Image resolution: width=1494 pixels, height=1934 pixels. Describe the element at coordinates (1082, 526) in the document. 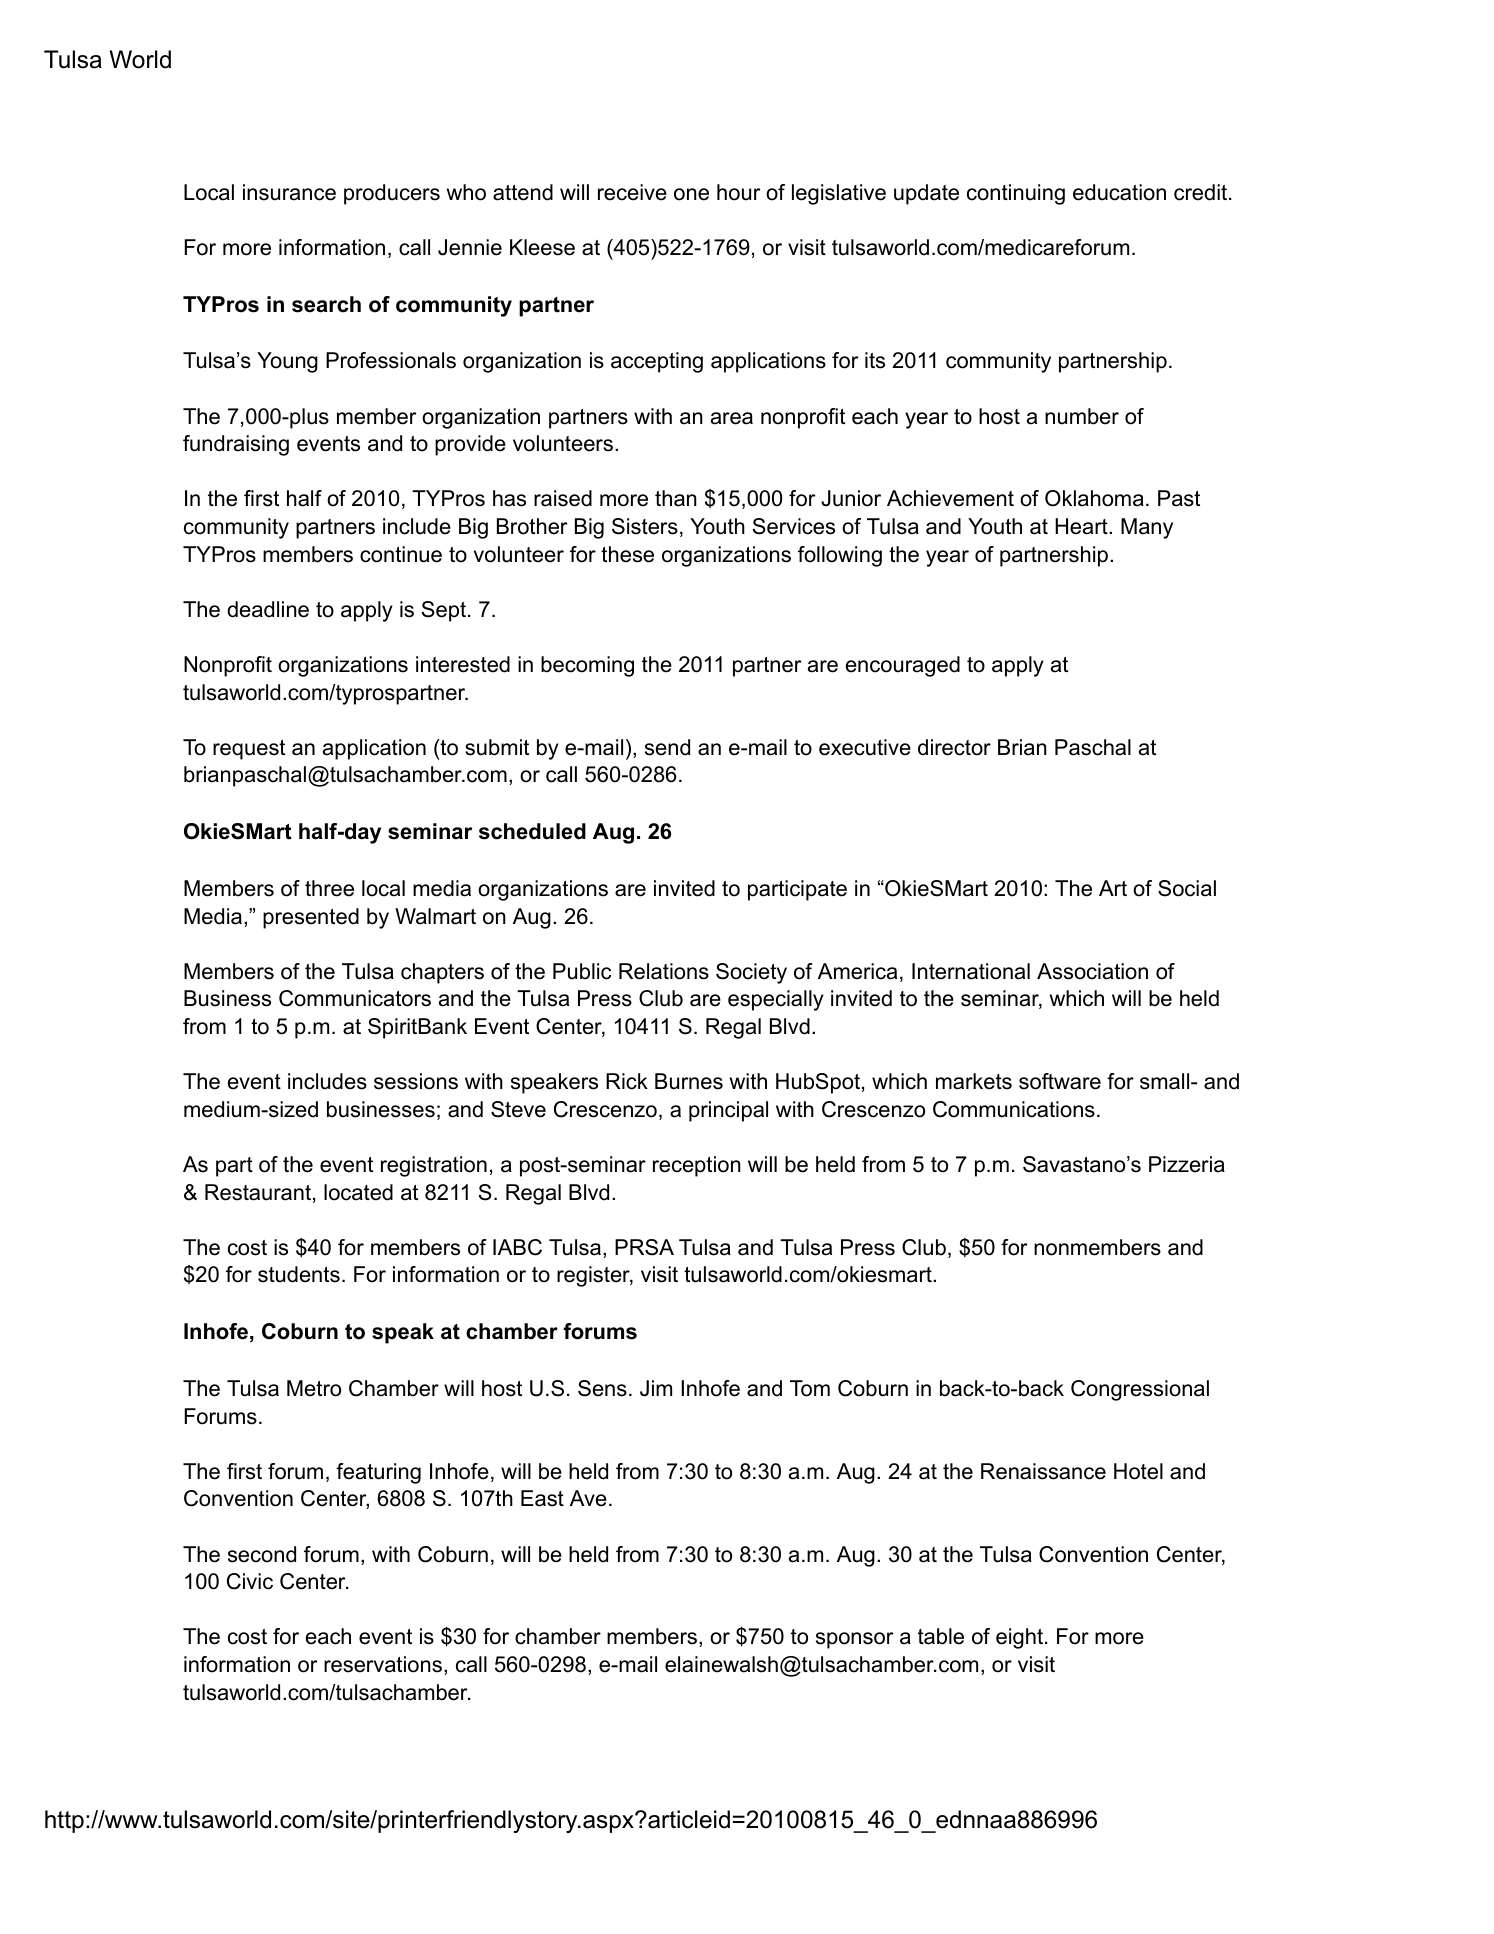

I see `Heart` at that location.
